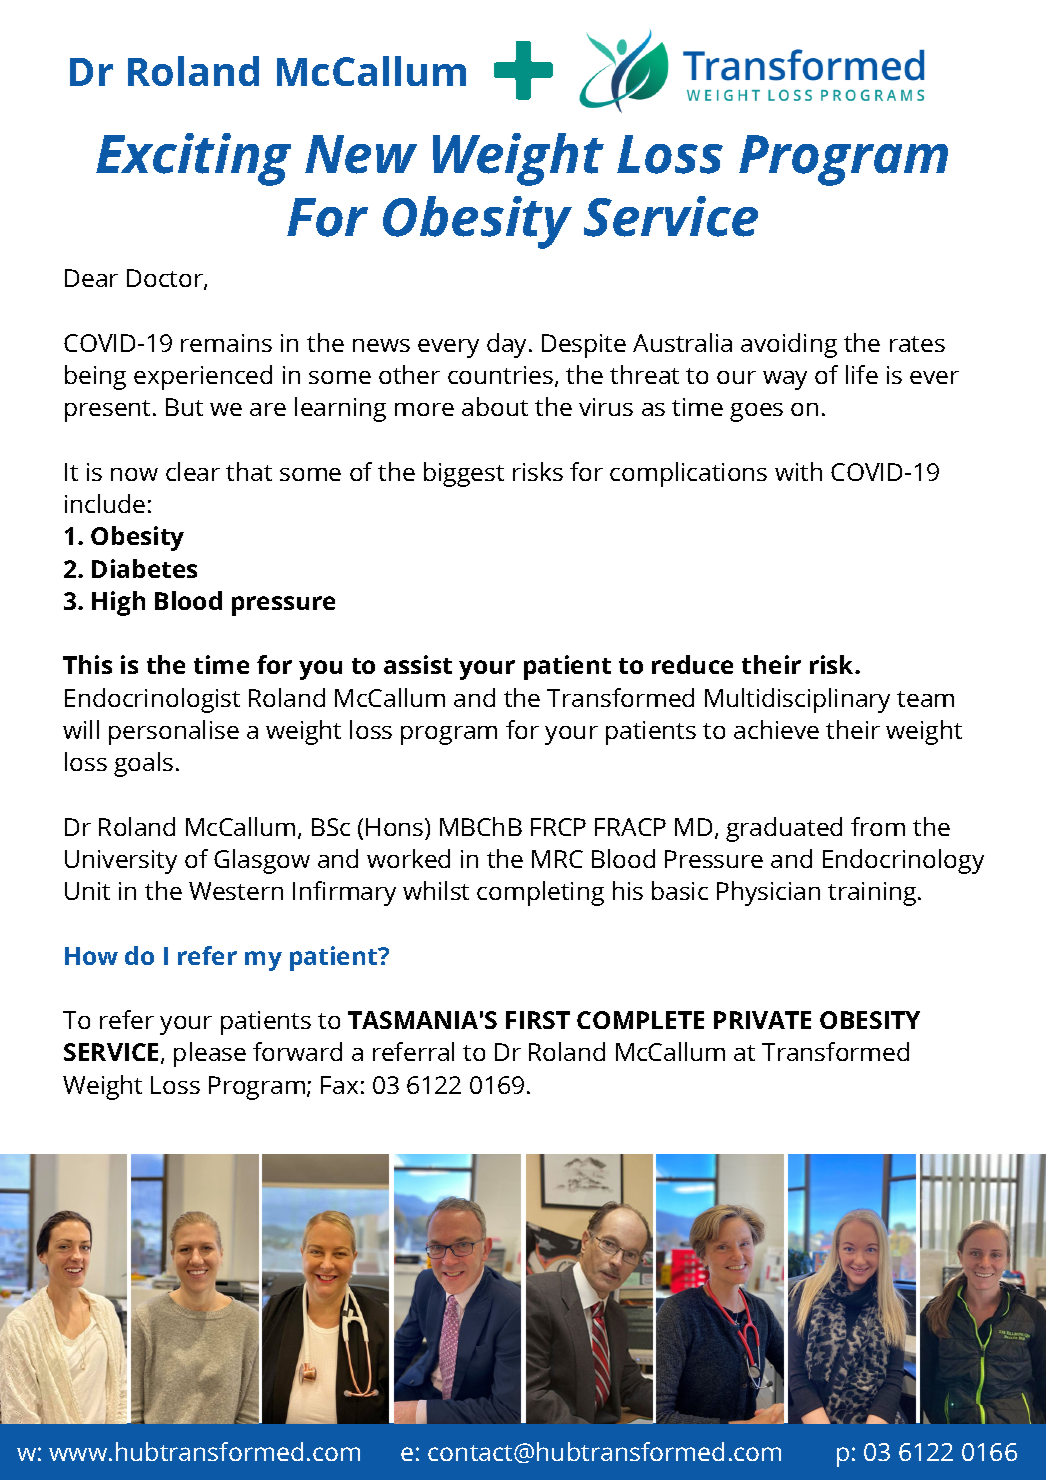 Image resolution: width=1046 pixels, height=1480 pixels. I want to click on MRC, so click(557, 859).
